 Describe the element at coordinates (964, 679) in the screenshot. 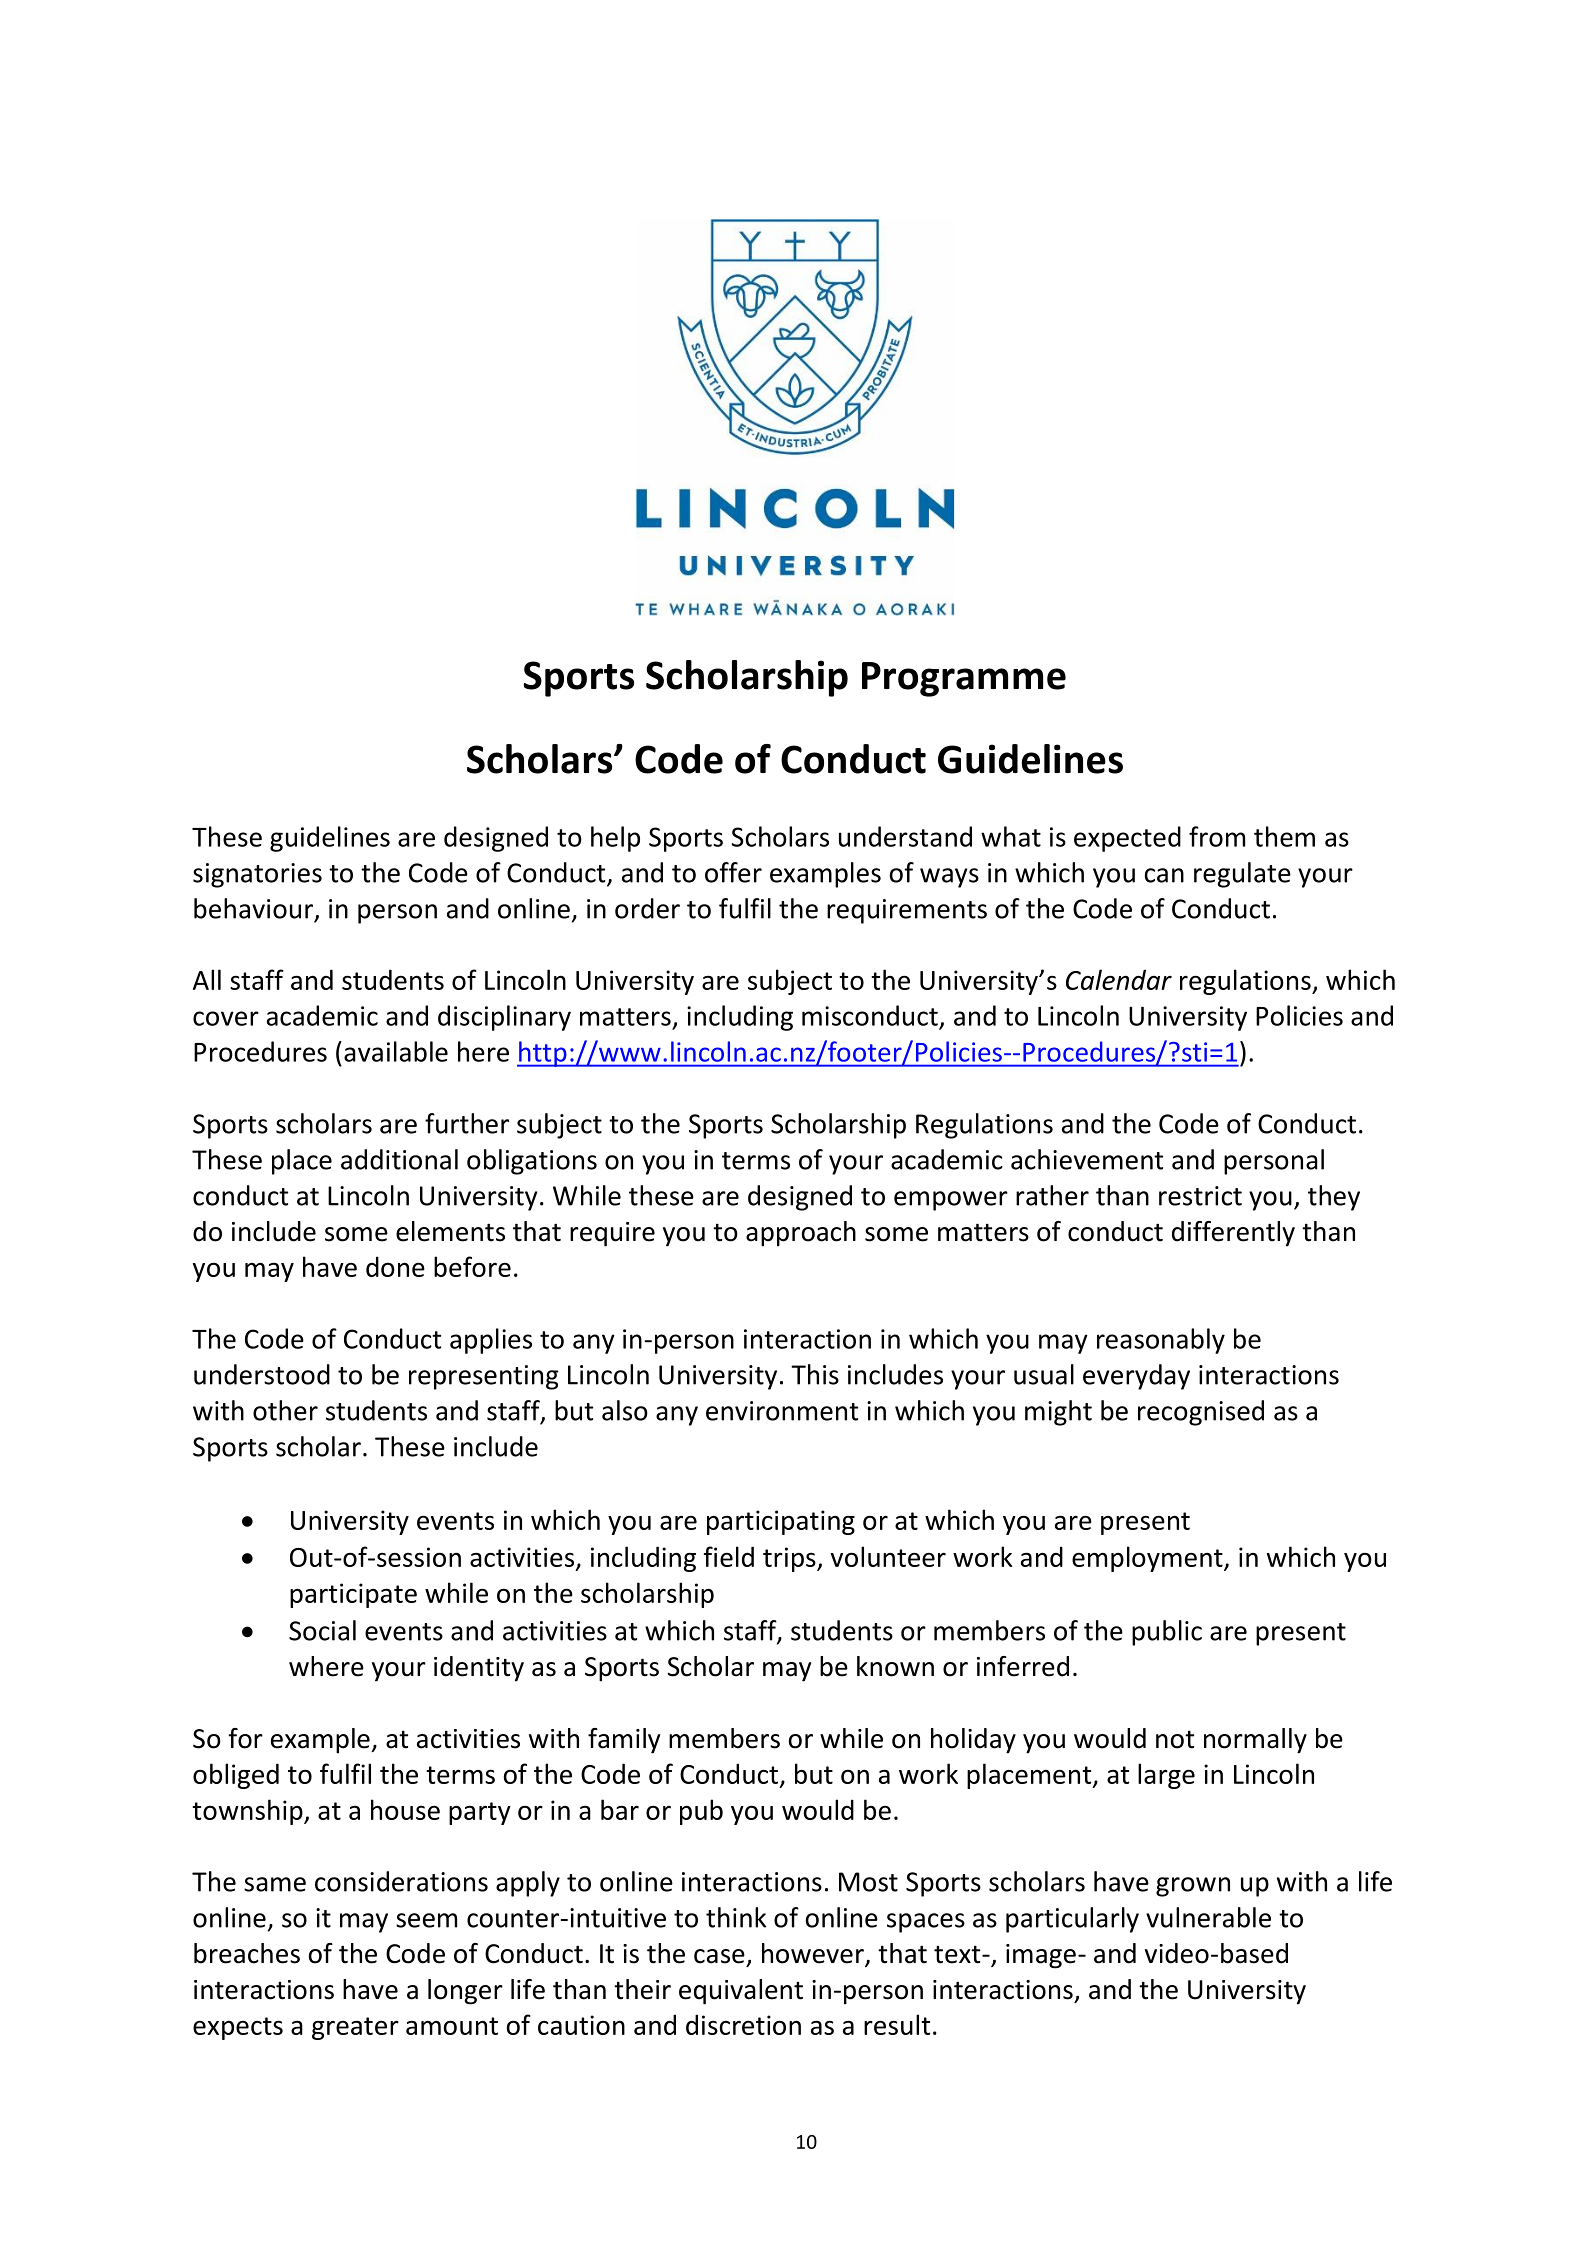

I see `Programme` at that location.
